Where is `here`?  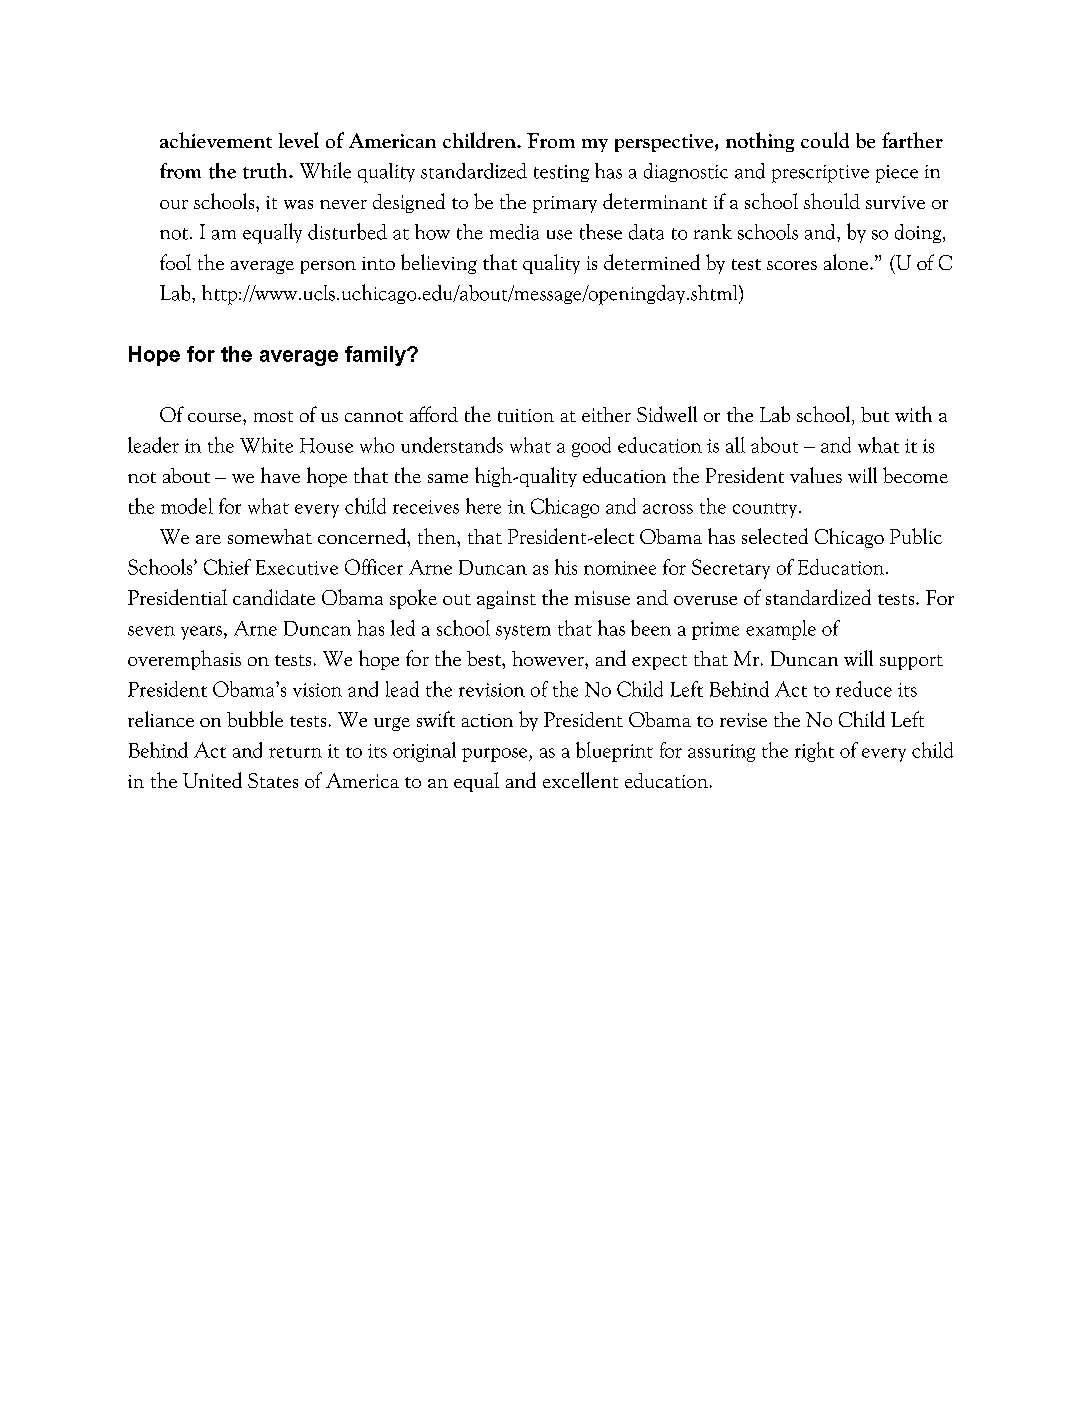 here is located at coordinates (483, 506).
